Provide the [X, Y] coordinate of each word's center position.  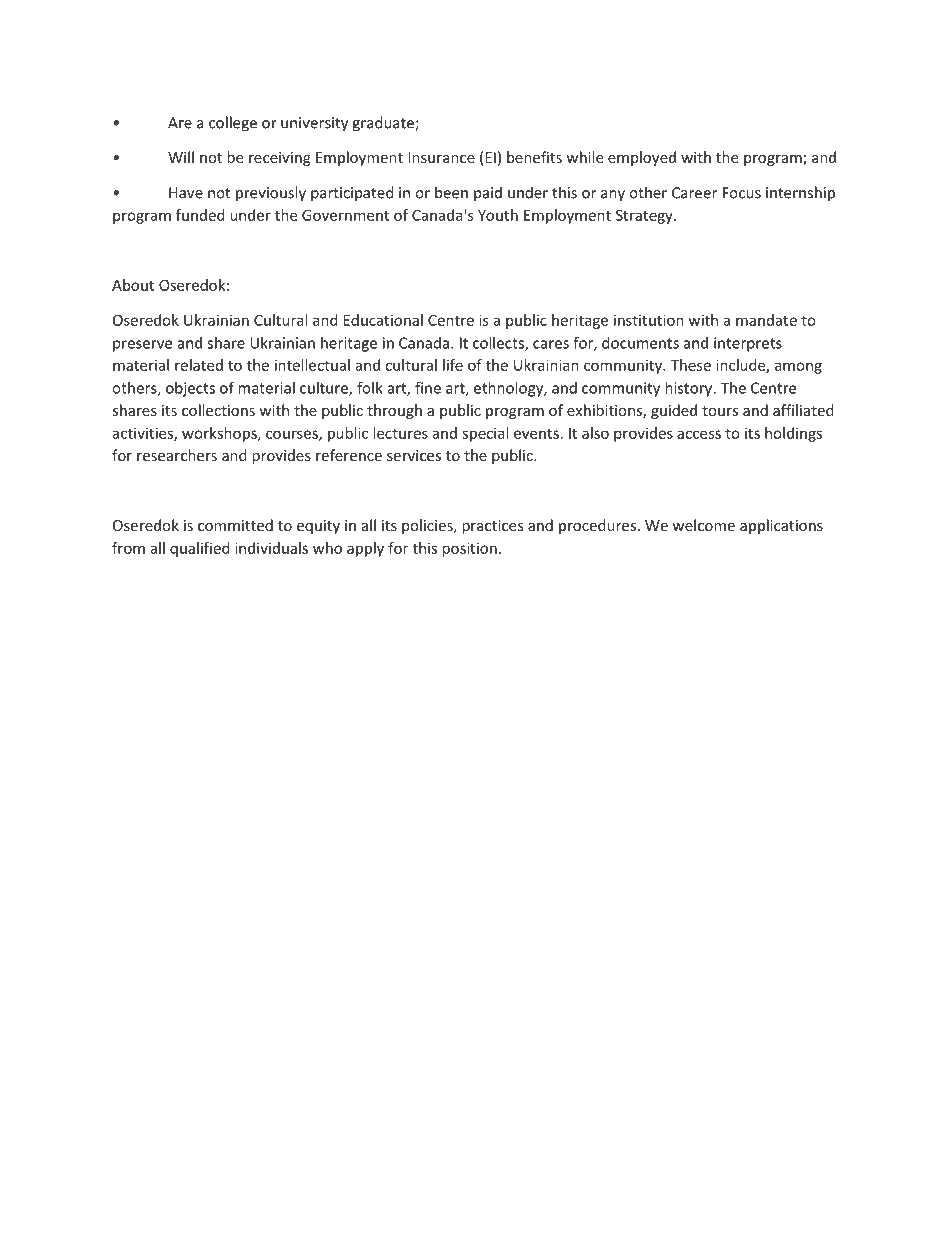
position [469, 549]
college [233, 124]
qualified [200, 549]
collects [499, 344]
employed [642, 158]
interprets [748, 344]
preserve [142, 346]
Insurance [441, 157]
